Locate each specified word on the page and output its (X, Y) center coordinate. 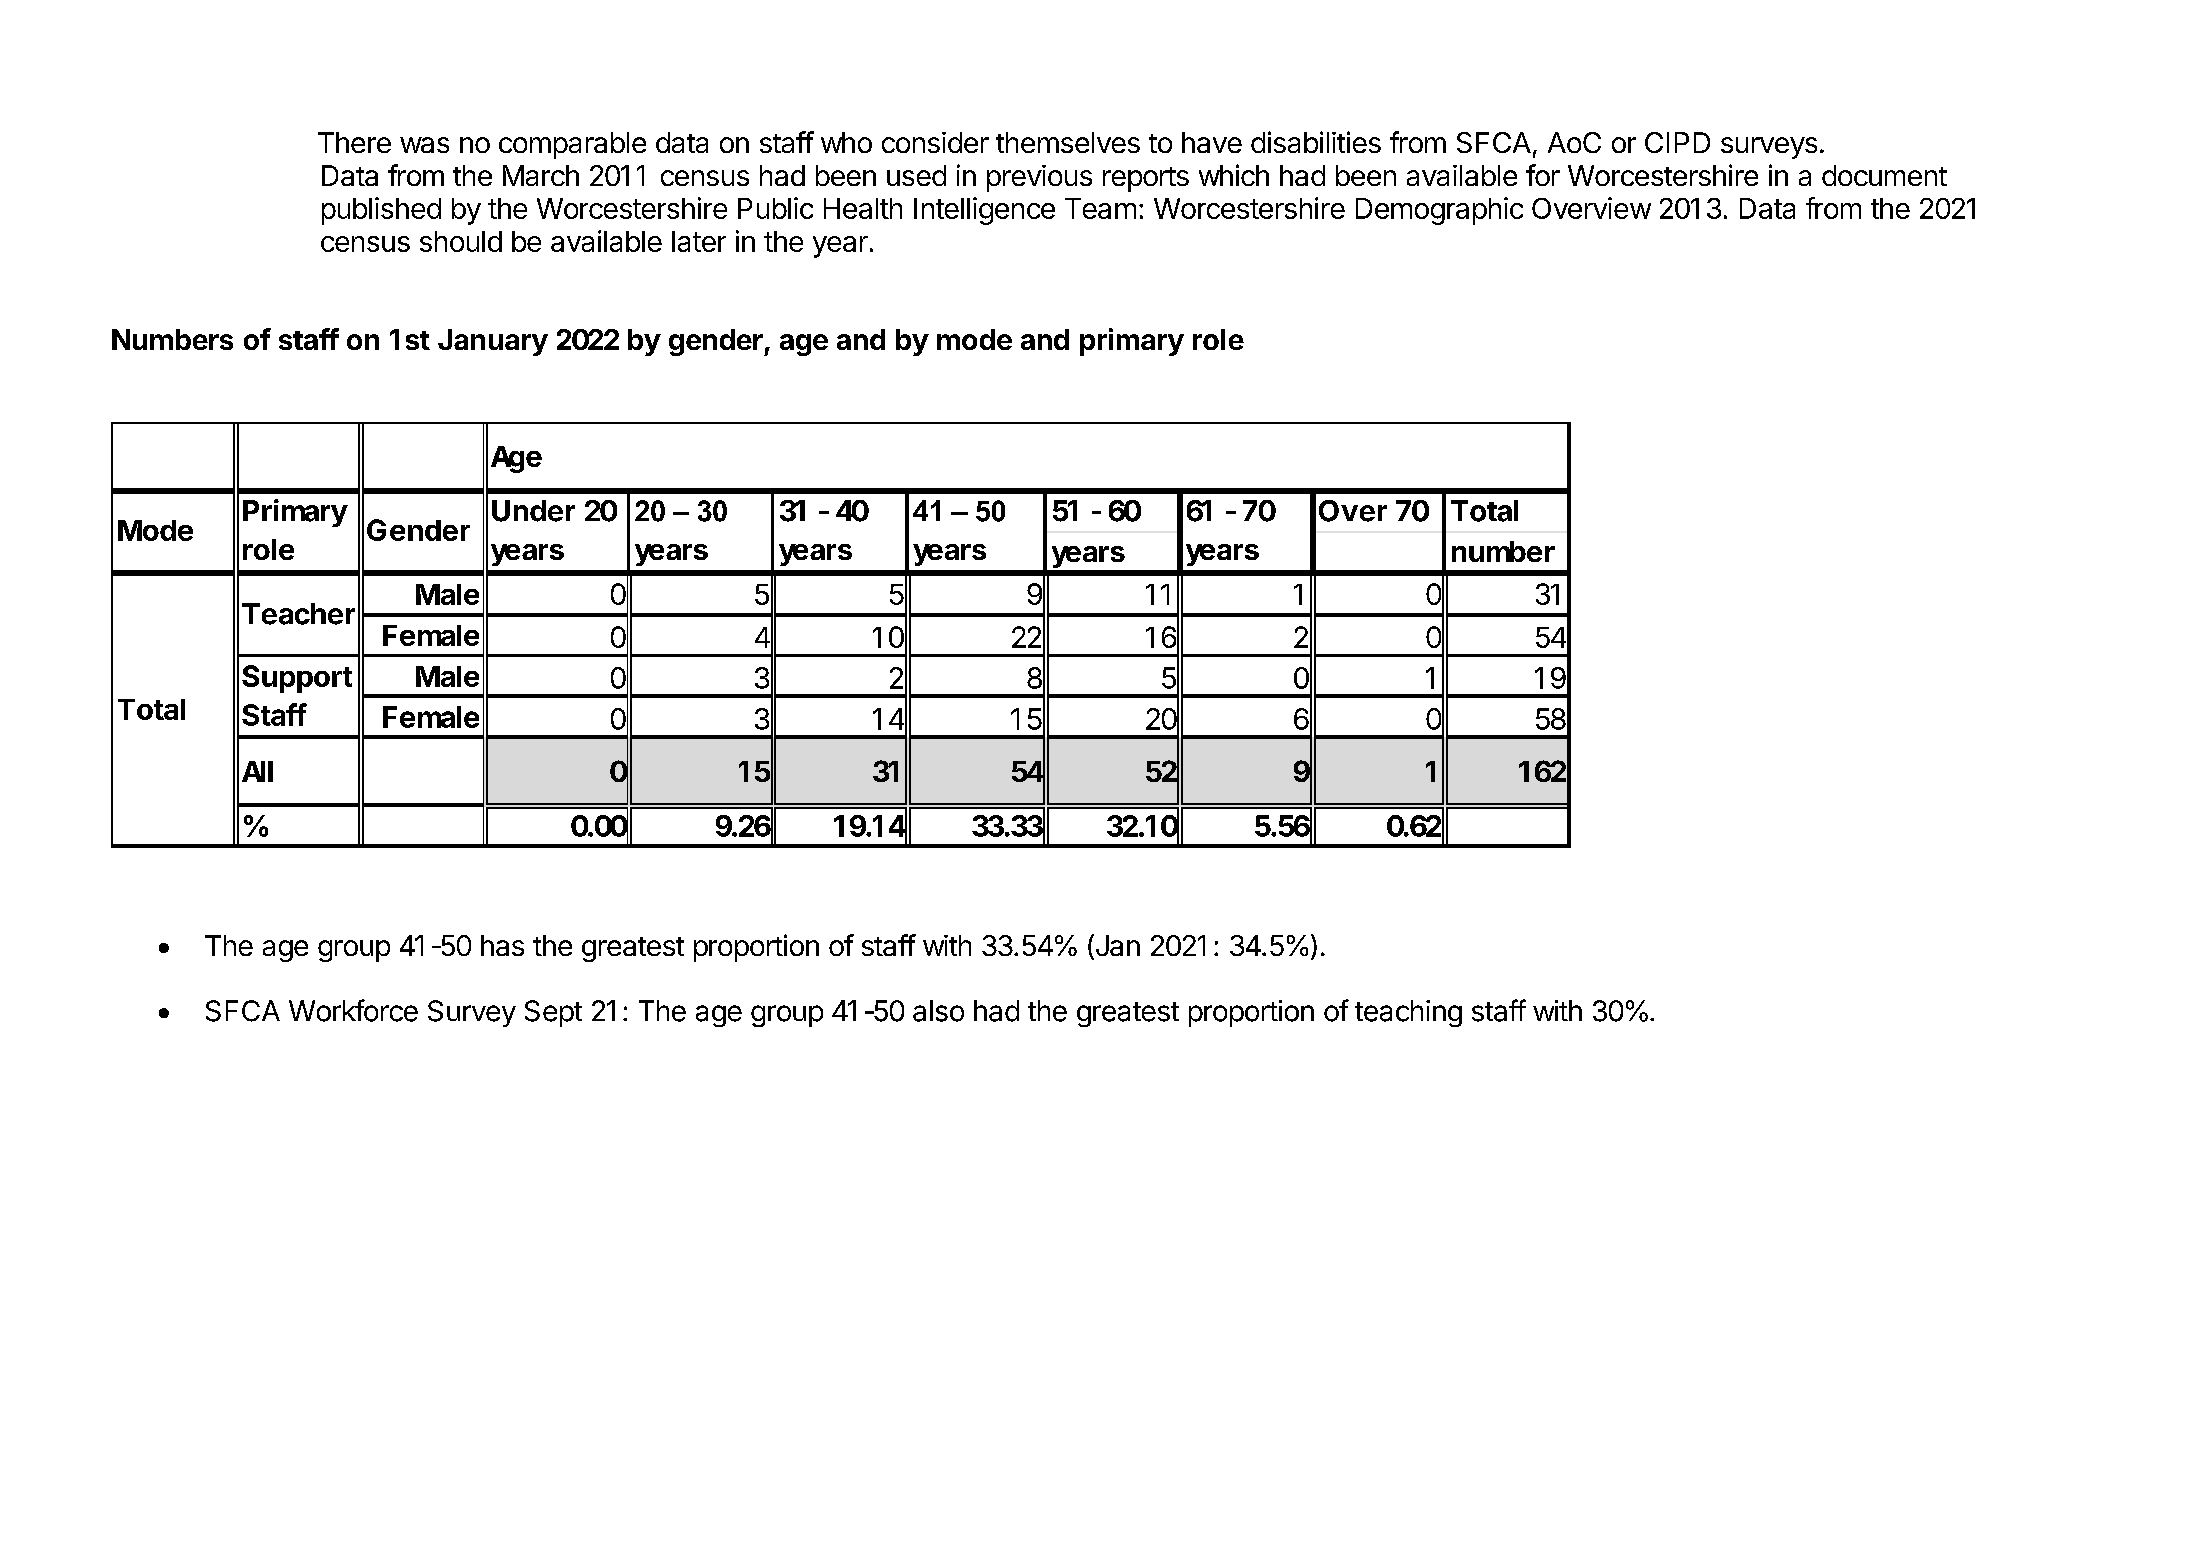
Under (533, 511)
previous (1039, 178)
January (493, 342)
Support (297, 679)
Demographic (1439, 211)
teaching (1408, 1013)
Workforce (353, 1010)
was (424, 145)
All (257, 771)
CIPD (1677, 142)
